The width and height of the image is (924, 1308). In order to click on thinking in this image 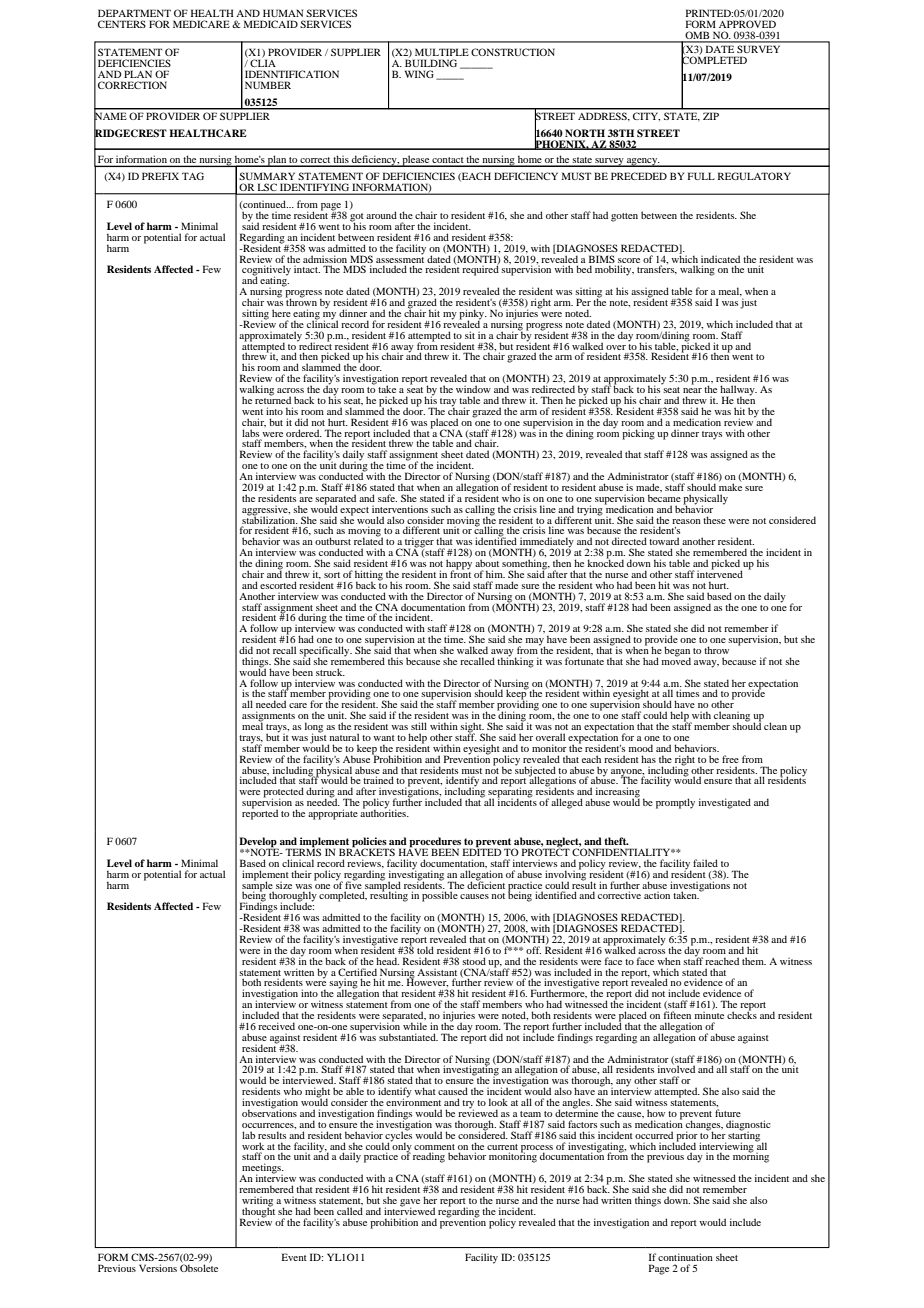, I will do `click(515, 661)`.
